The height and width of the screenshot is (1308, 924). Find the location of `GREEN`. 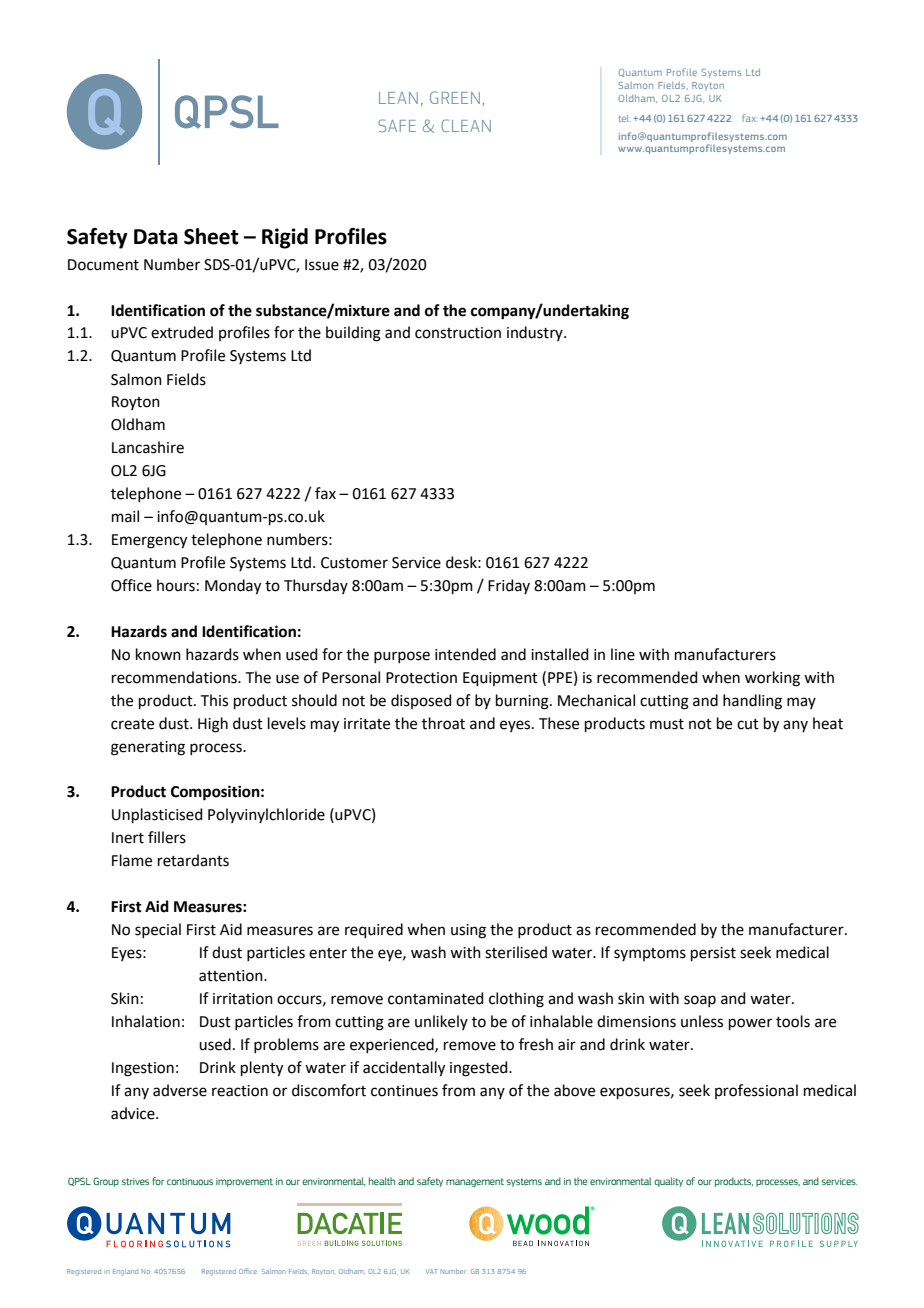

GREEN is located at coordinates (455, 97).
